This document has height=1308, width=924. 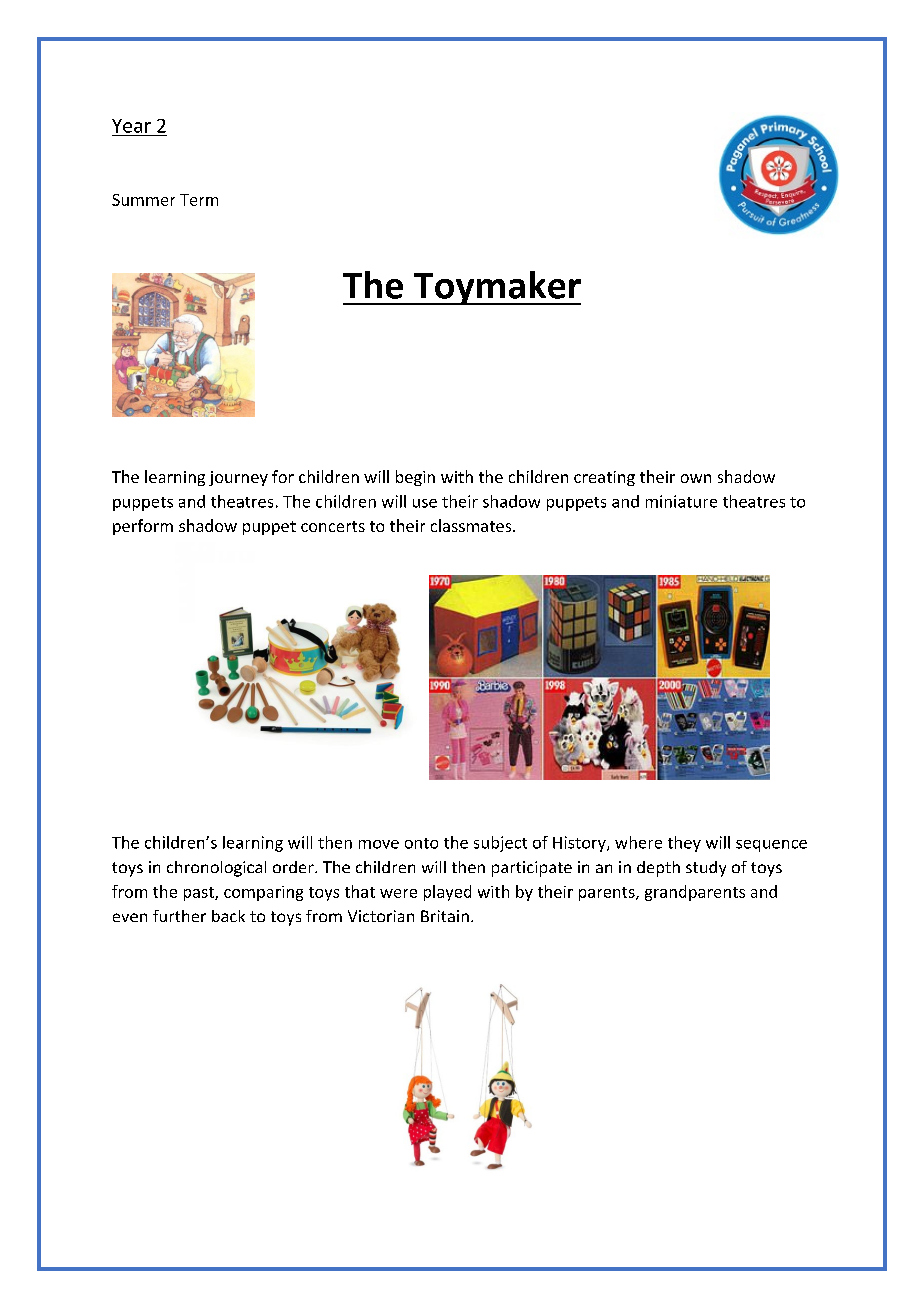 What do you see at coordinates (143, 527) in the document?
I see `perform` at bounding box center [143, 527].
